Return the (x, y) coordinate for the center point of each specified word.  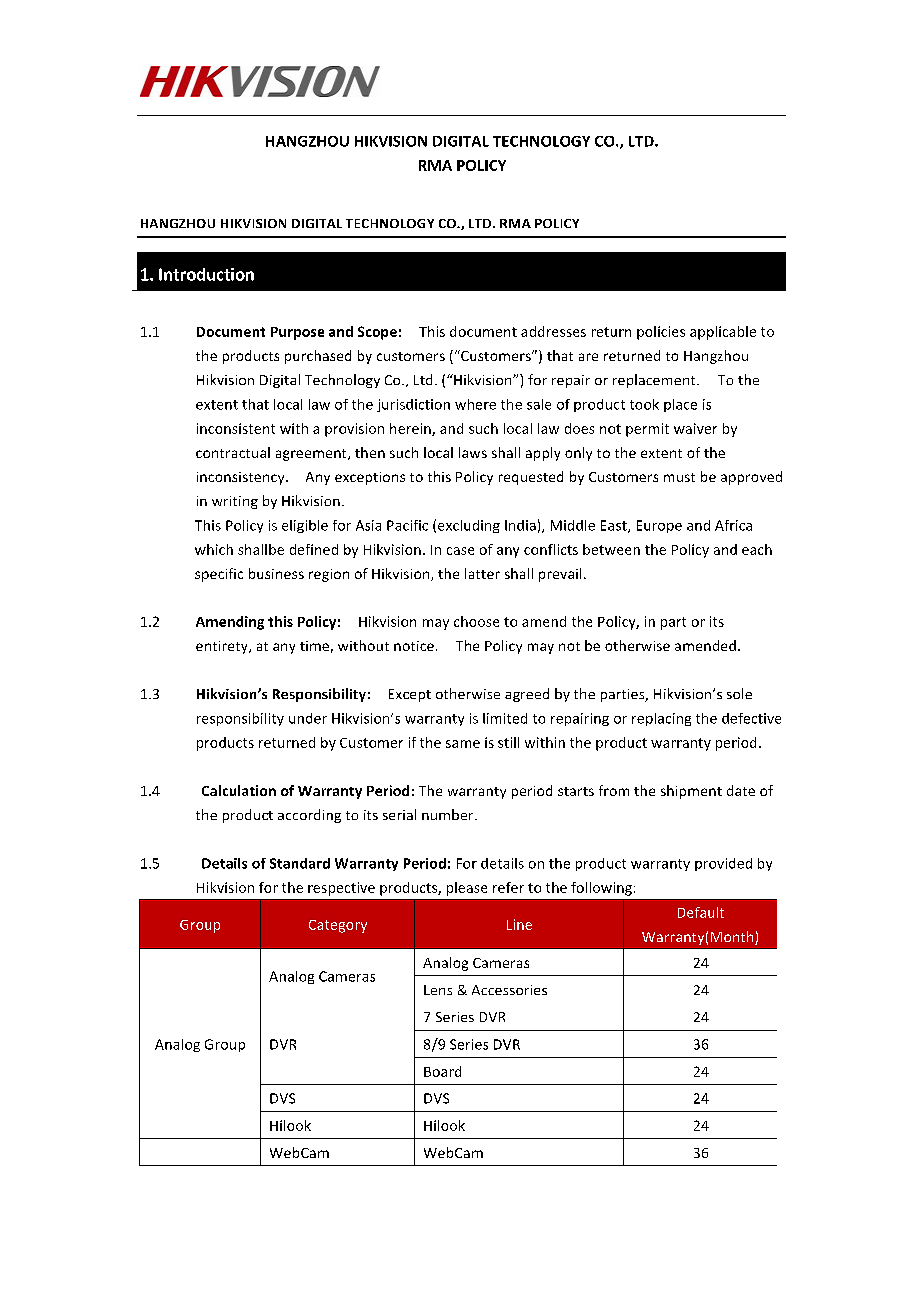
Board (442, 1071)
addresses (553, 331)
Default (701, 912)
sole (739, 693)
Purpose (297, 333)
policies (661, 333)
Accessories (509, 990)
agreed (527, 695)
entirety (223, 647)
